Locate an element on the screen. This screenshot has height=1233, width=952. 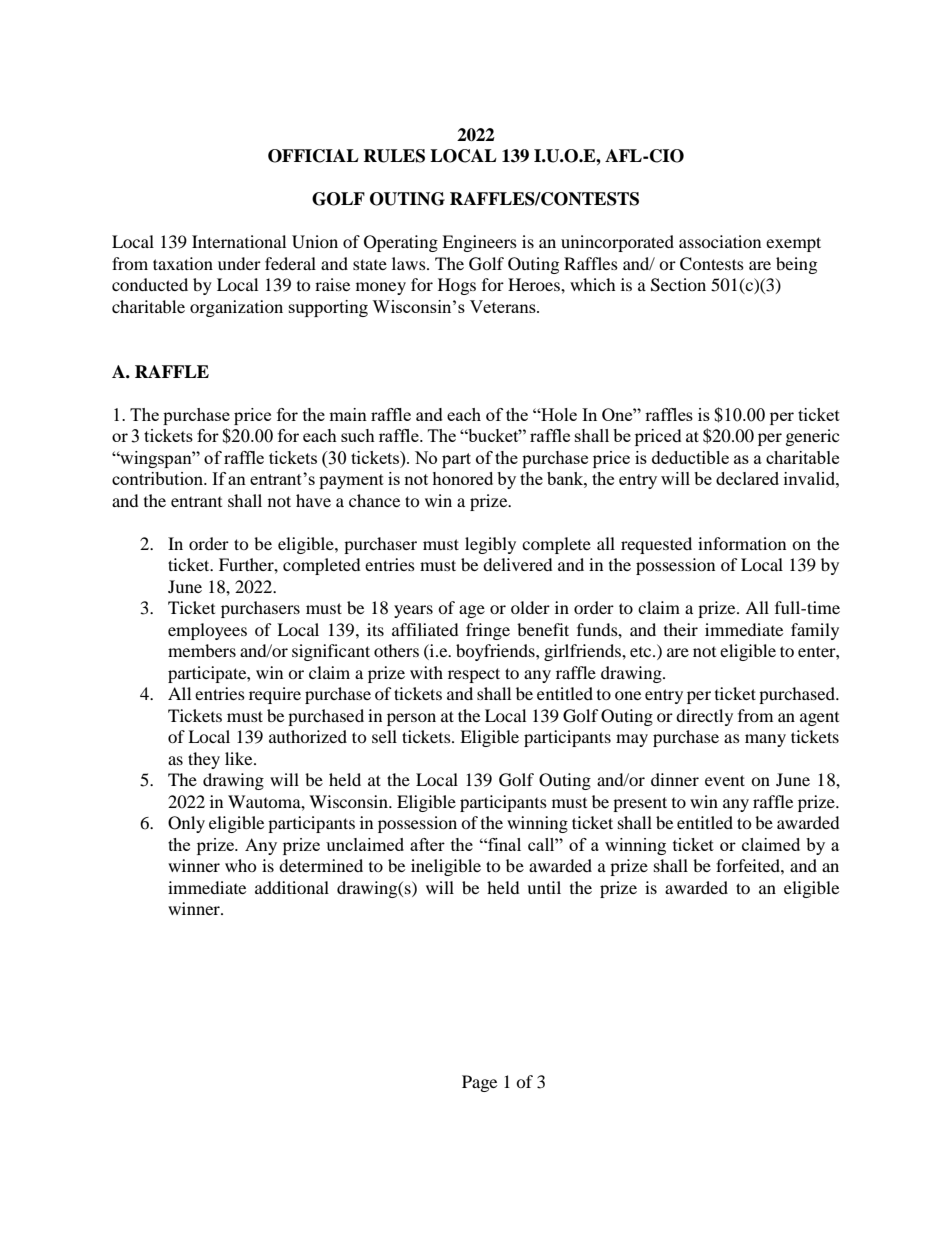
directly is located at coordinates (704, 717).
